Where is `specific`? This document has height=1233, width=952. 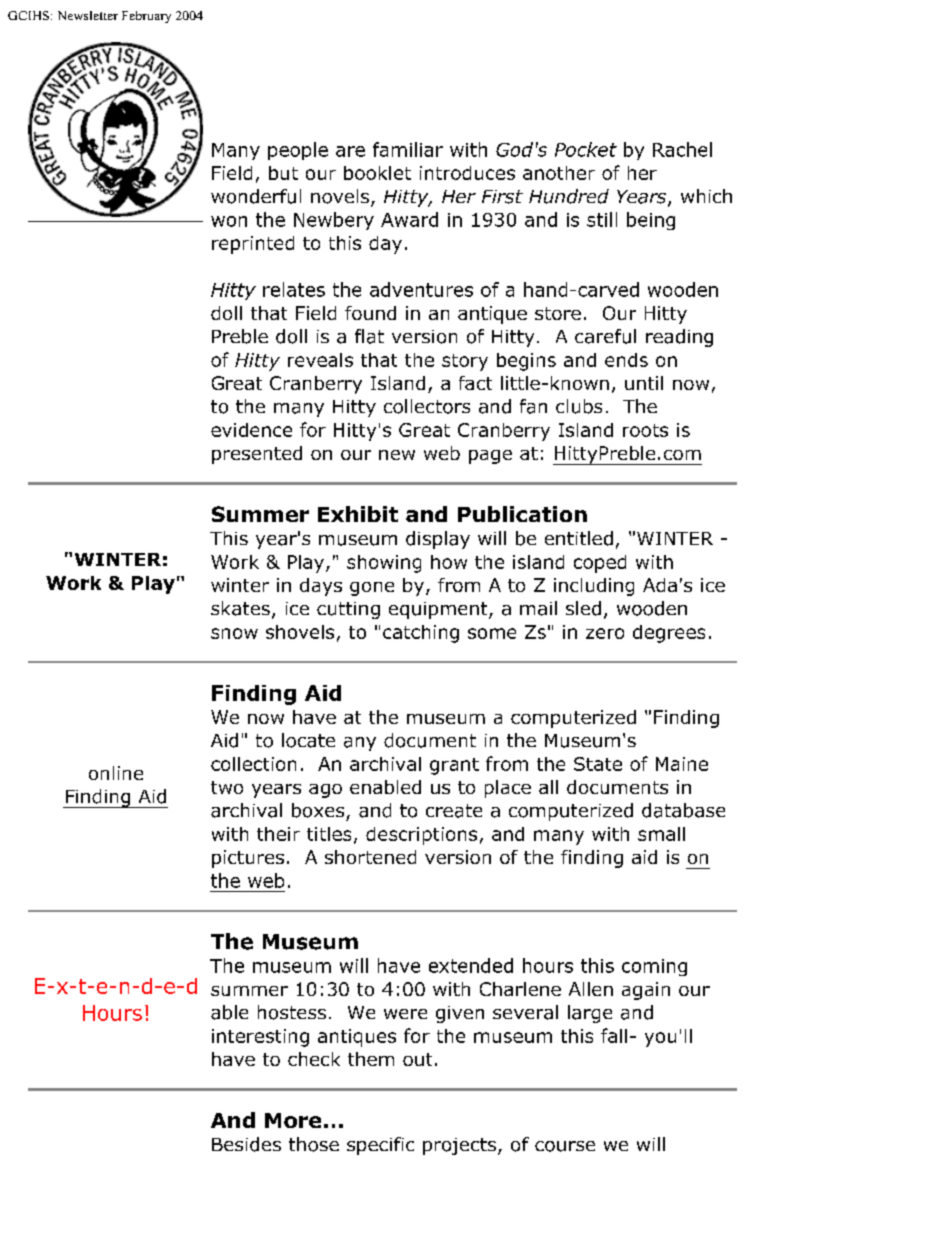 specific is located at coordinates (380, 1146).
